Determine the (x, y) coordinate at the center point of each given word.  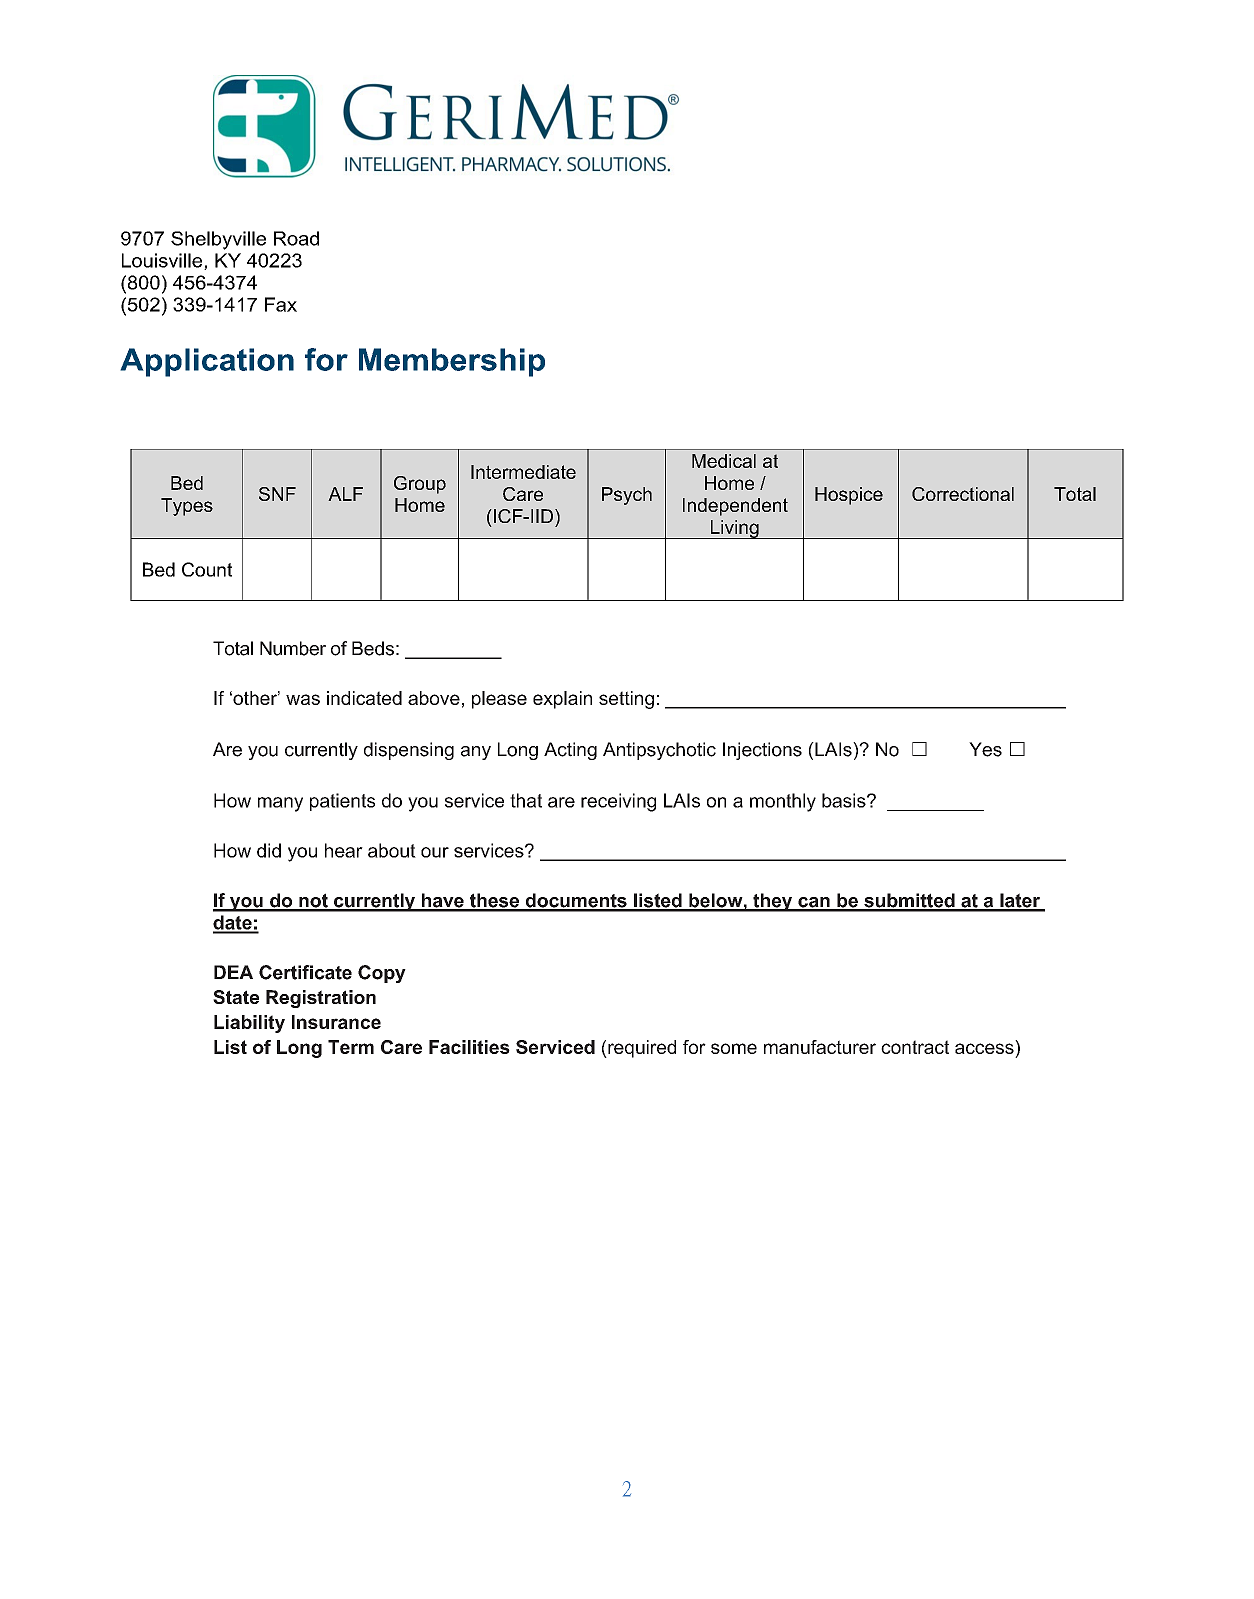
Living (734, 529)
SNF (277, 494)
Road (296, 238)
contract (915, 1047)
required (641, 1049)
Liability (249, 1024)
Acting (570, 751)
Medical (724, 461)
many (280, 804)
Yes (985, 749)
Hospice (849, 496)
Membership (452, 362)
